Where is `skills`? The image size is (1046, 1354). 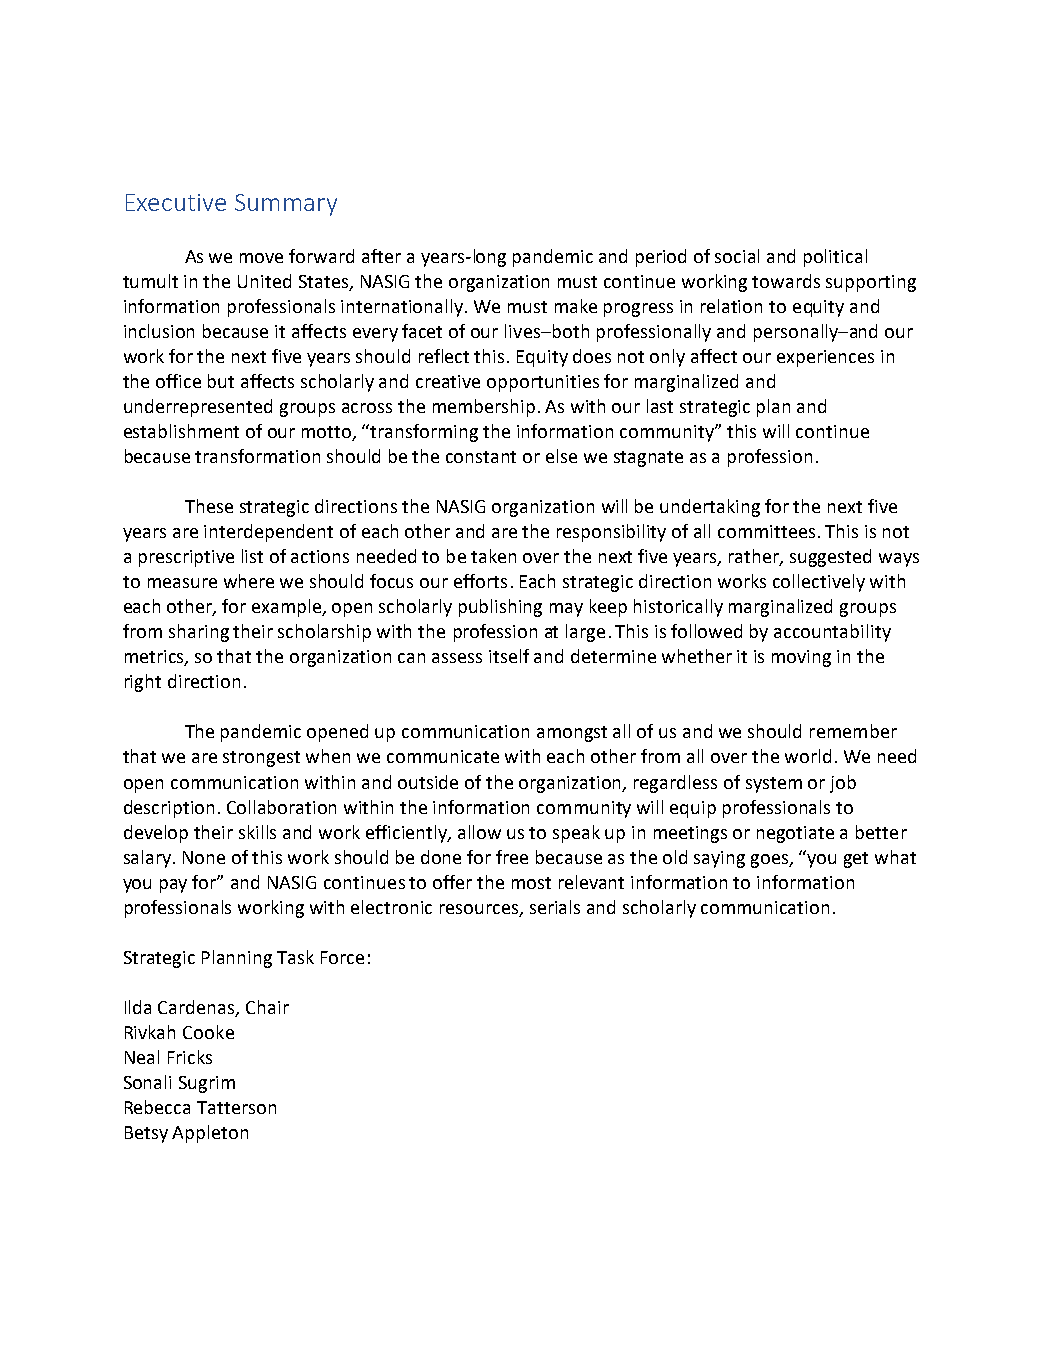 skills is located at coordinates (257, 832).
